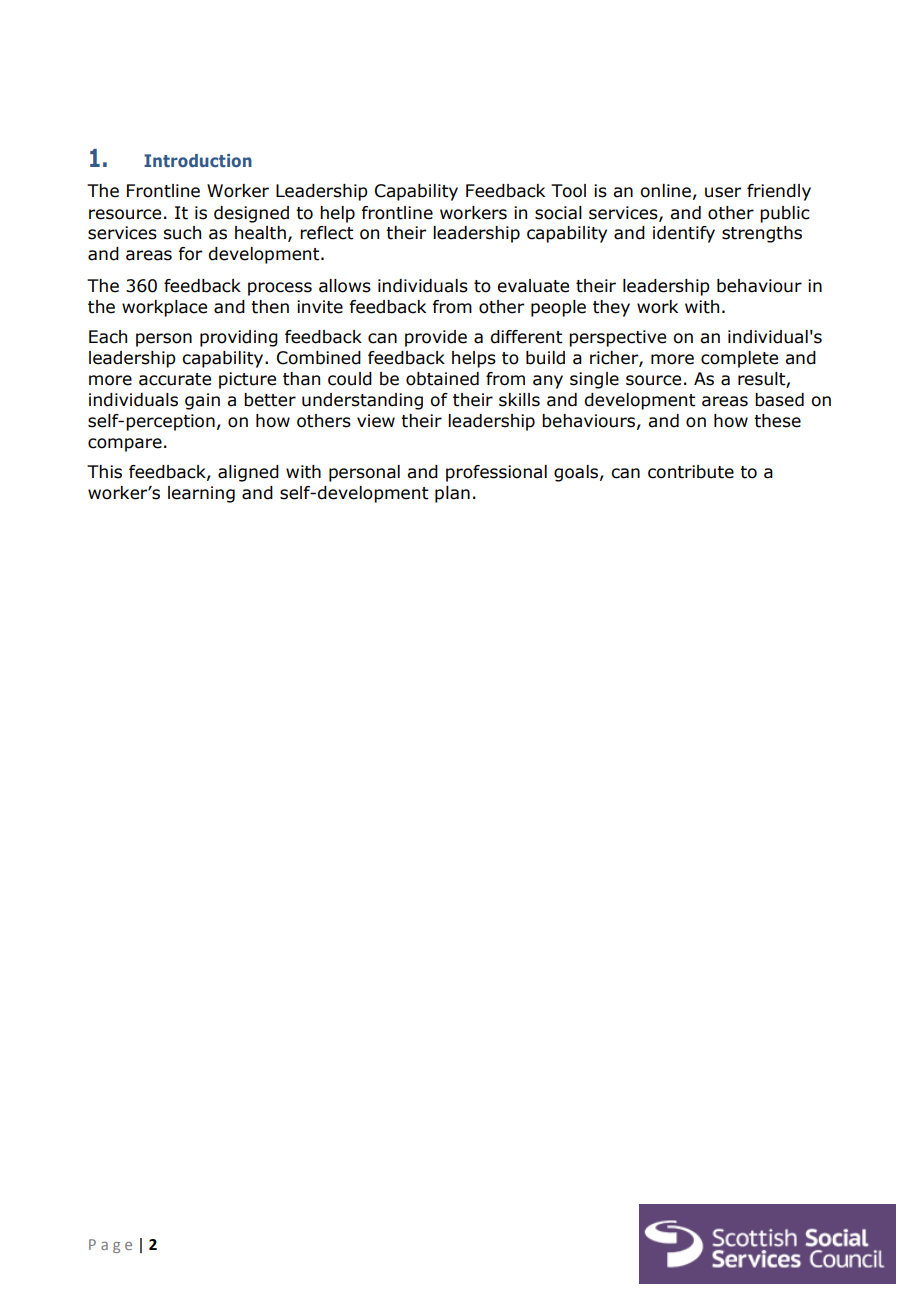 The width and height of the screenshot is (924, 1309). I want to click on Introduction, so click(198, 160).
